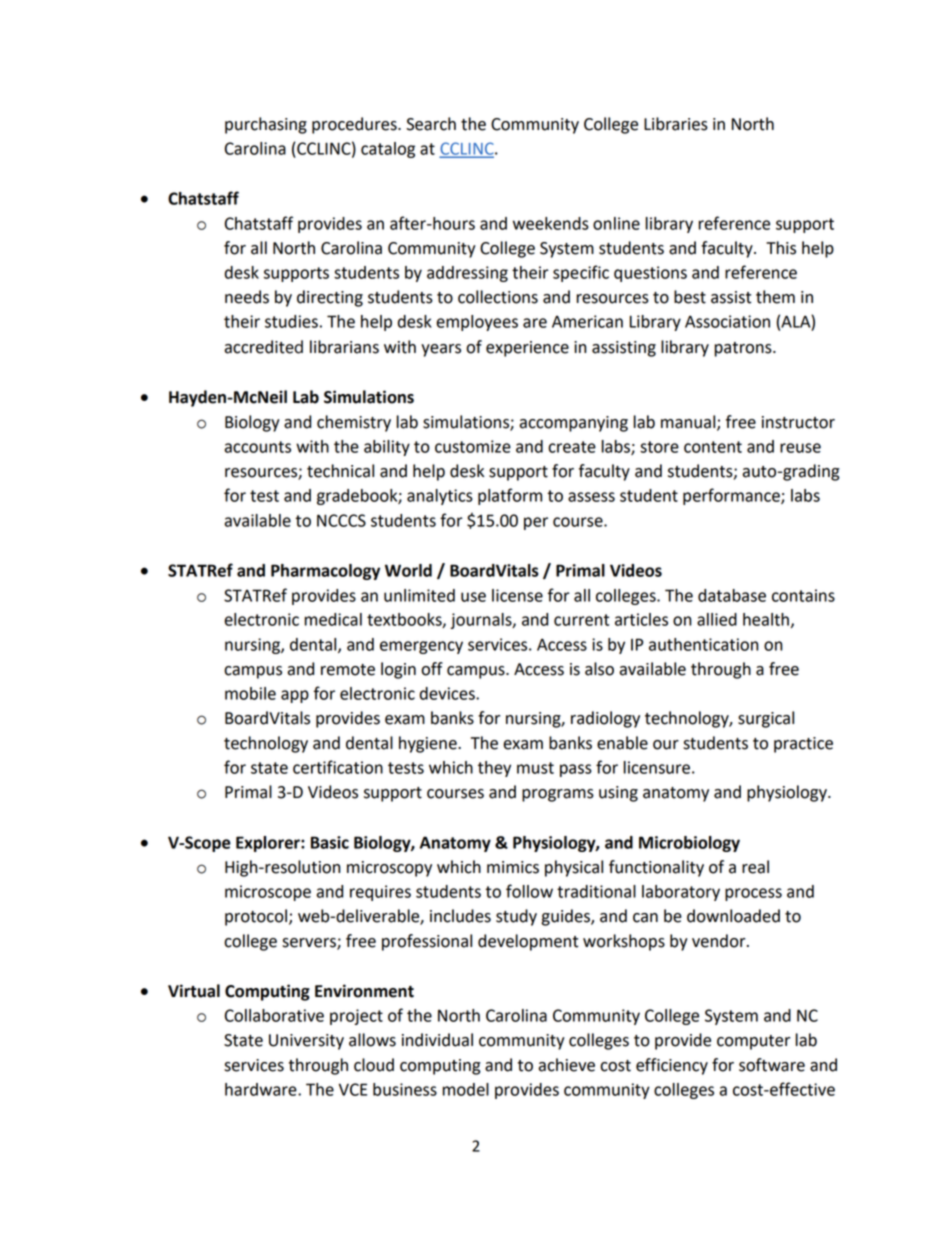 This screenshot has height=1233, width=952. What do you see at coordinates (258, 447) in the screenshot?
I see `accounts` at bounding box center [258, 447].
